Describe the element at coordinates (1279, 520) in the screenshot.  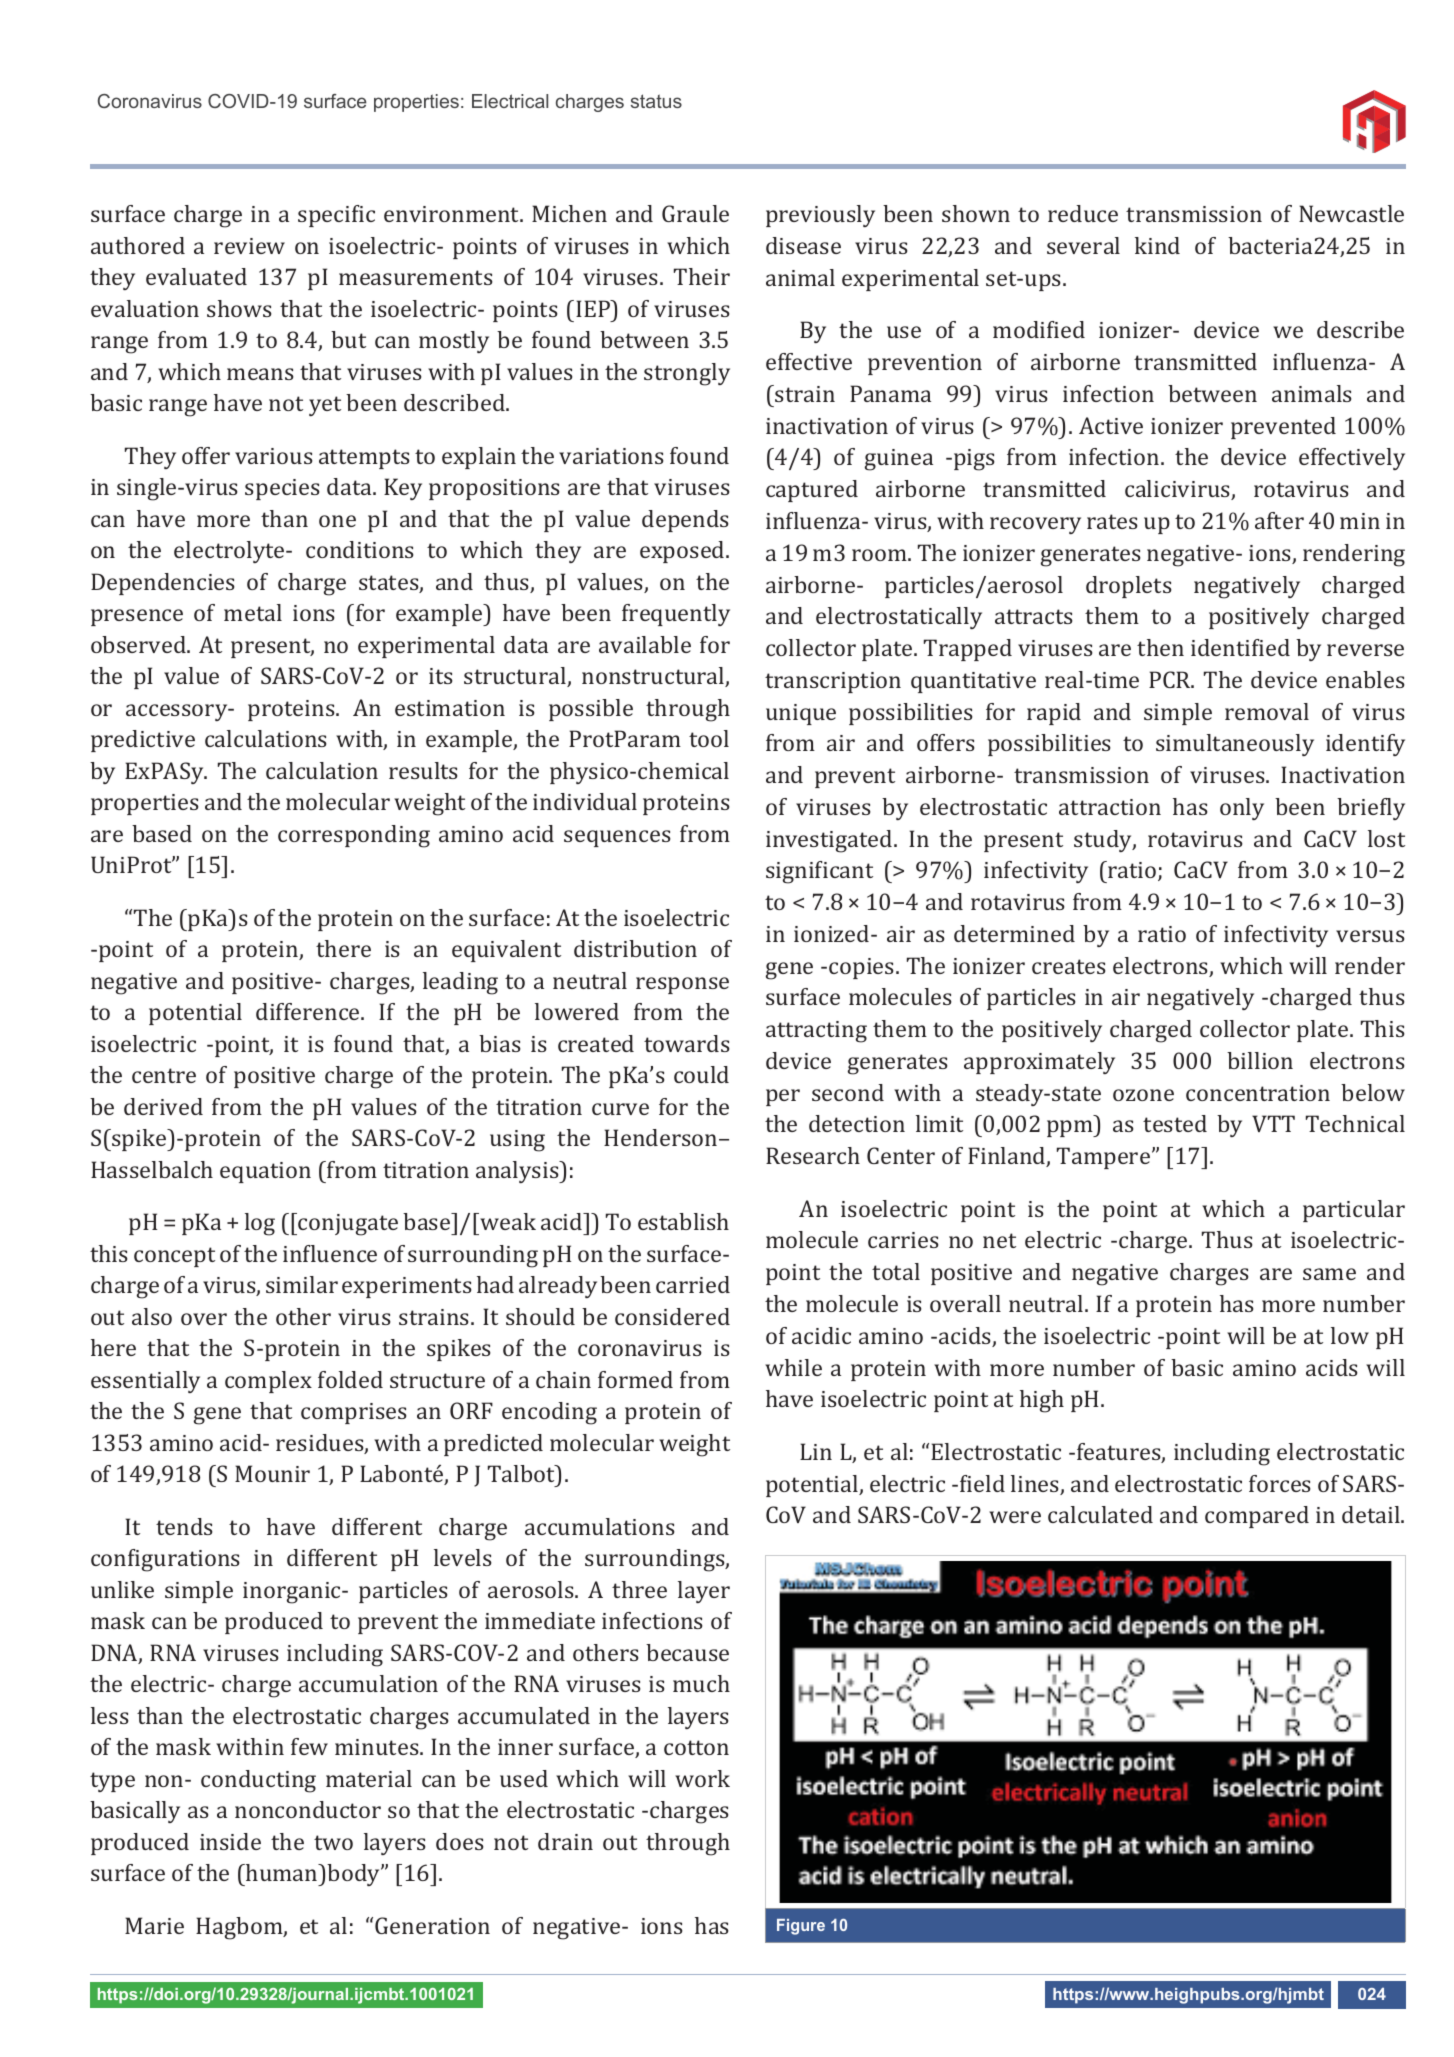
I see `after` at that location.
